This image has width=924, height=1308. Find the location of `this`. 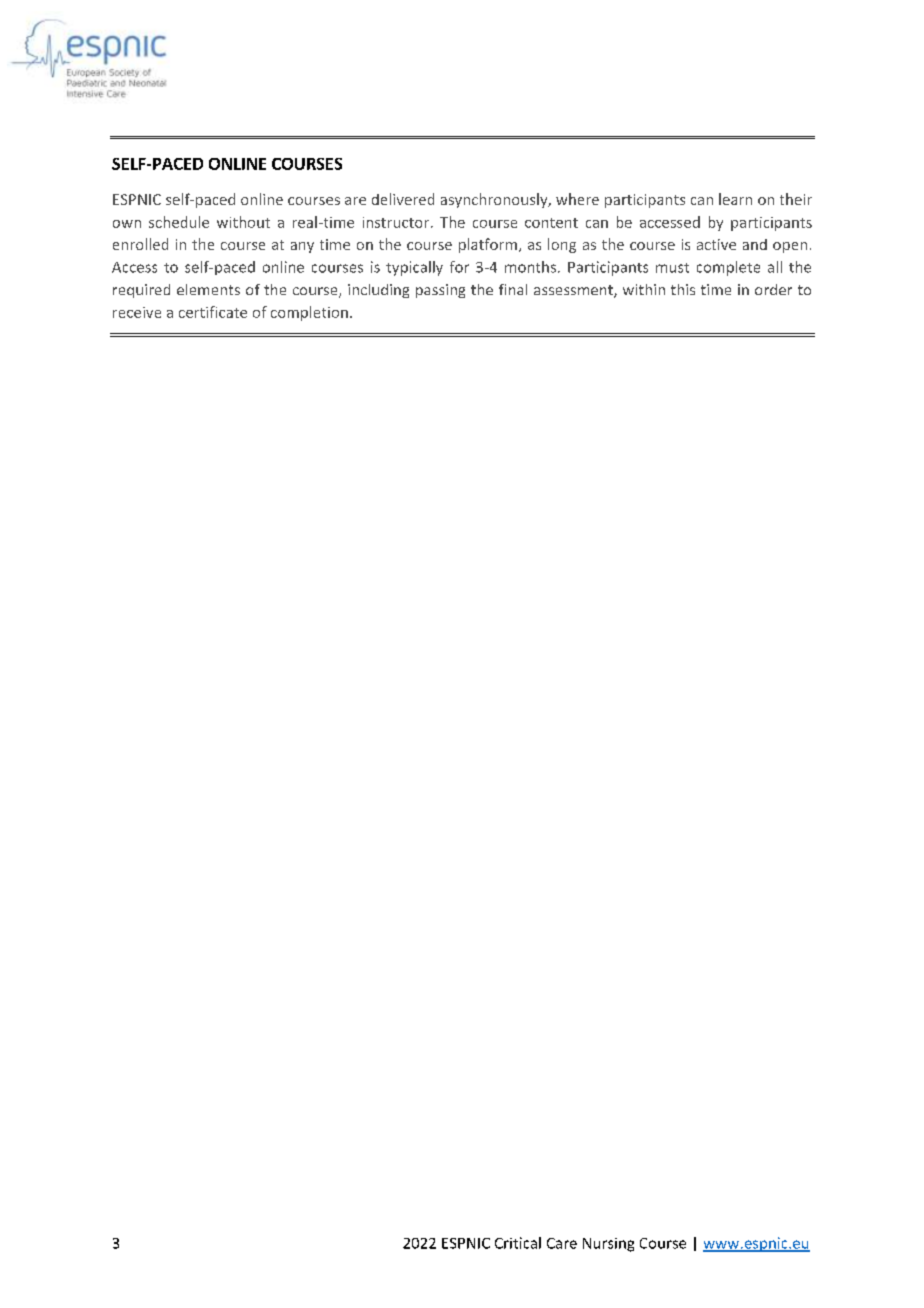

this is located at coordinates (683, 289).
